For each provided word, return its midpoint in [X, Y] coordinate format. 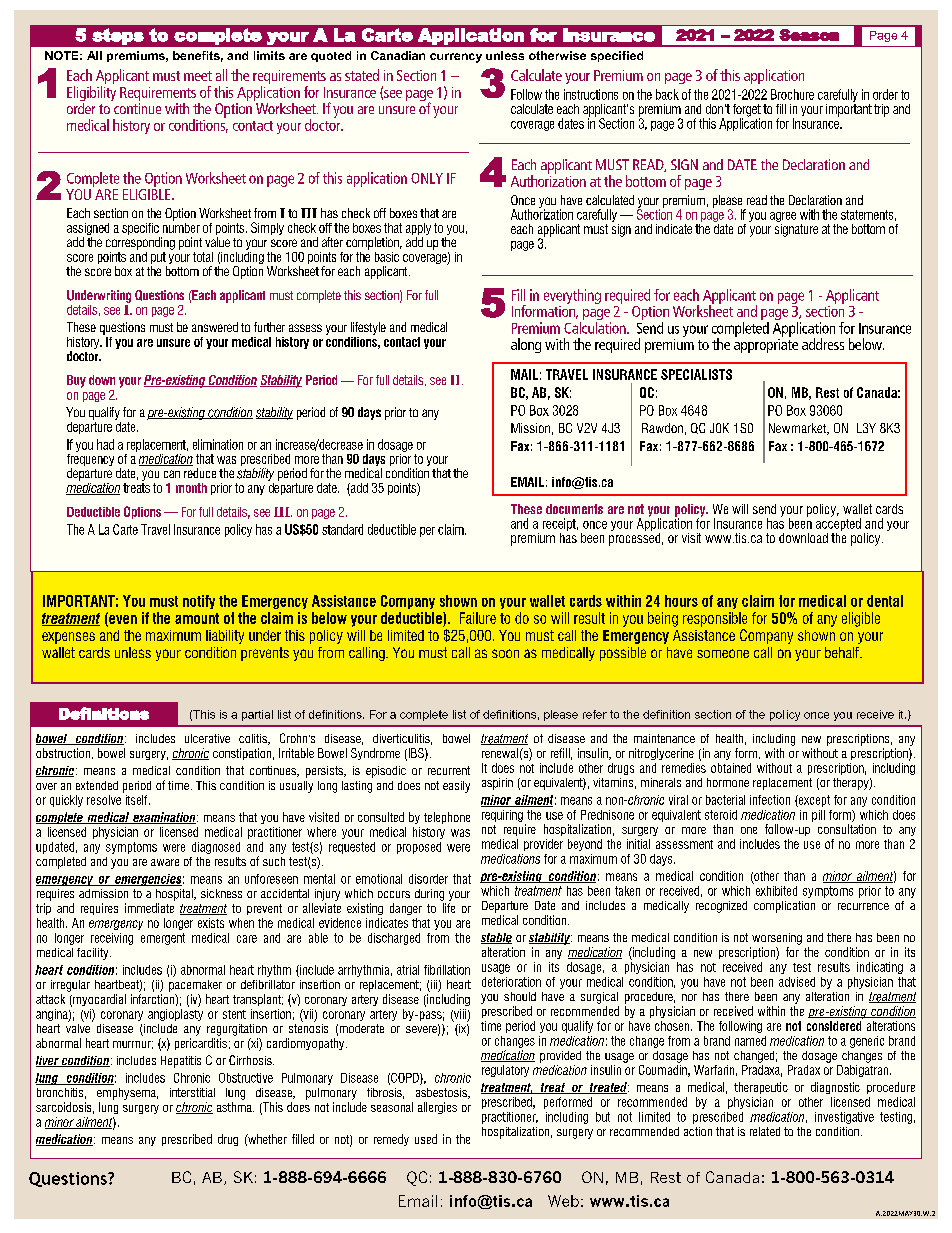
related [765, 1131]
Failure [478, 618]
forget [747, 111]
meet [198, 76]
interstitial [192, 1092]
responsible [715, 619]
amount [197, 618]
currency [456, 58]
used [426, 1139]
